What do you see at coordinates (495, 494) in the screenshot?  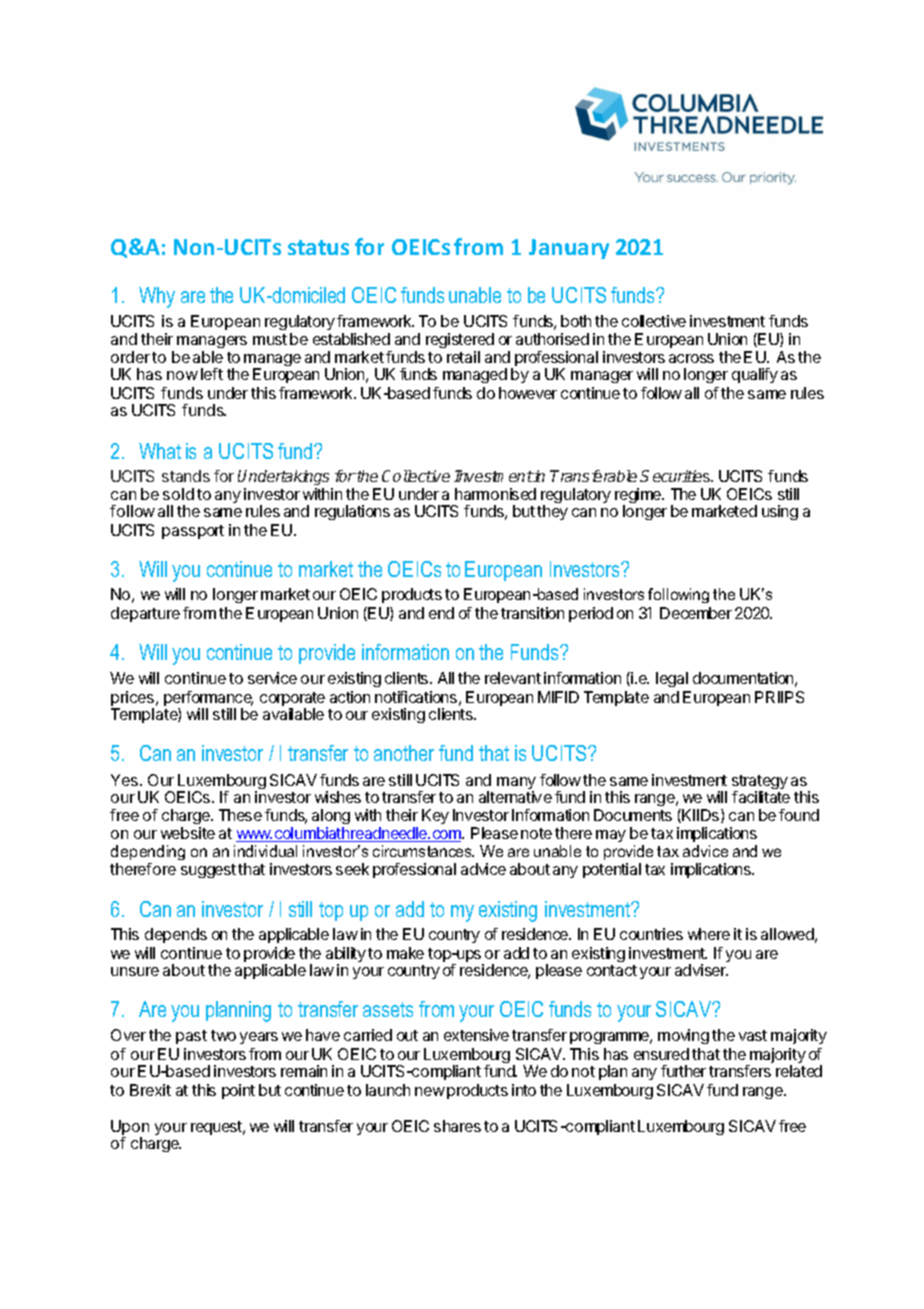 I see `harmonised` at bounding box center [495, 494].
